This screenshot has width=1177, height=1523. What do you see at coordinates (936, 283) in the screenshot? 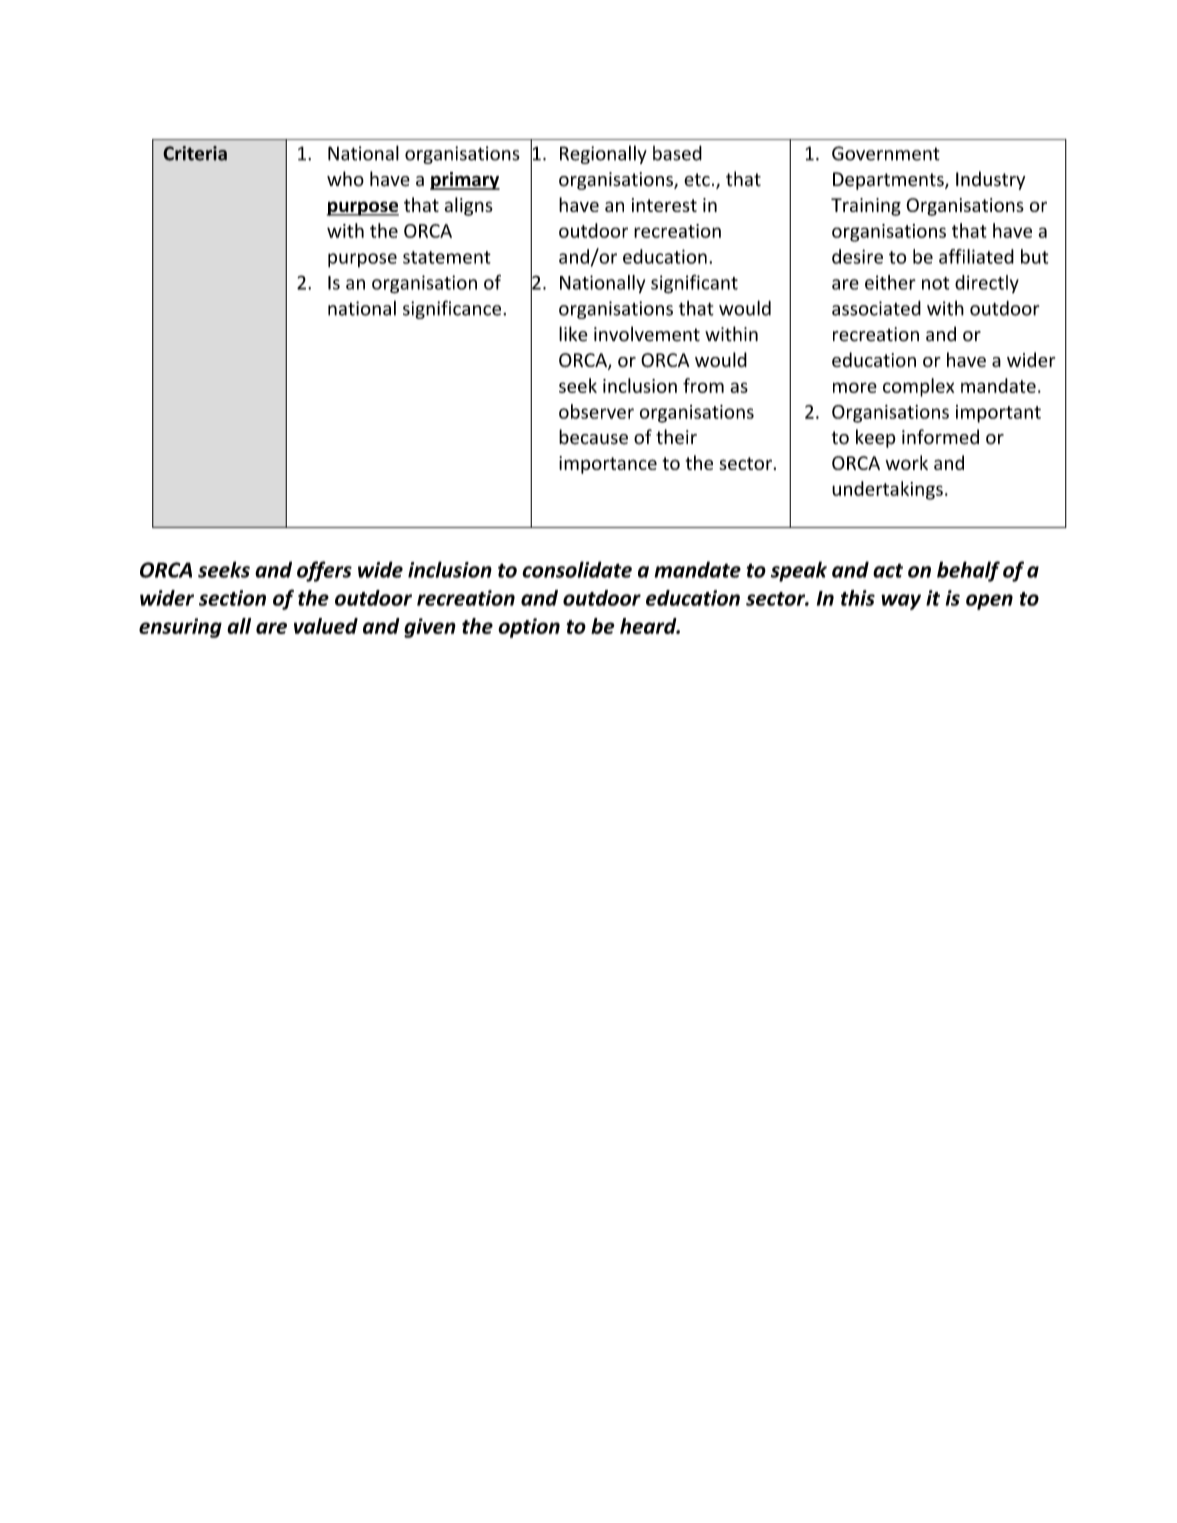
I see `not` at bounding box center [936, 283].
